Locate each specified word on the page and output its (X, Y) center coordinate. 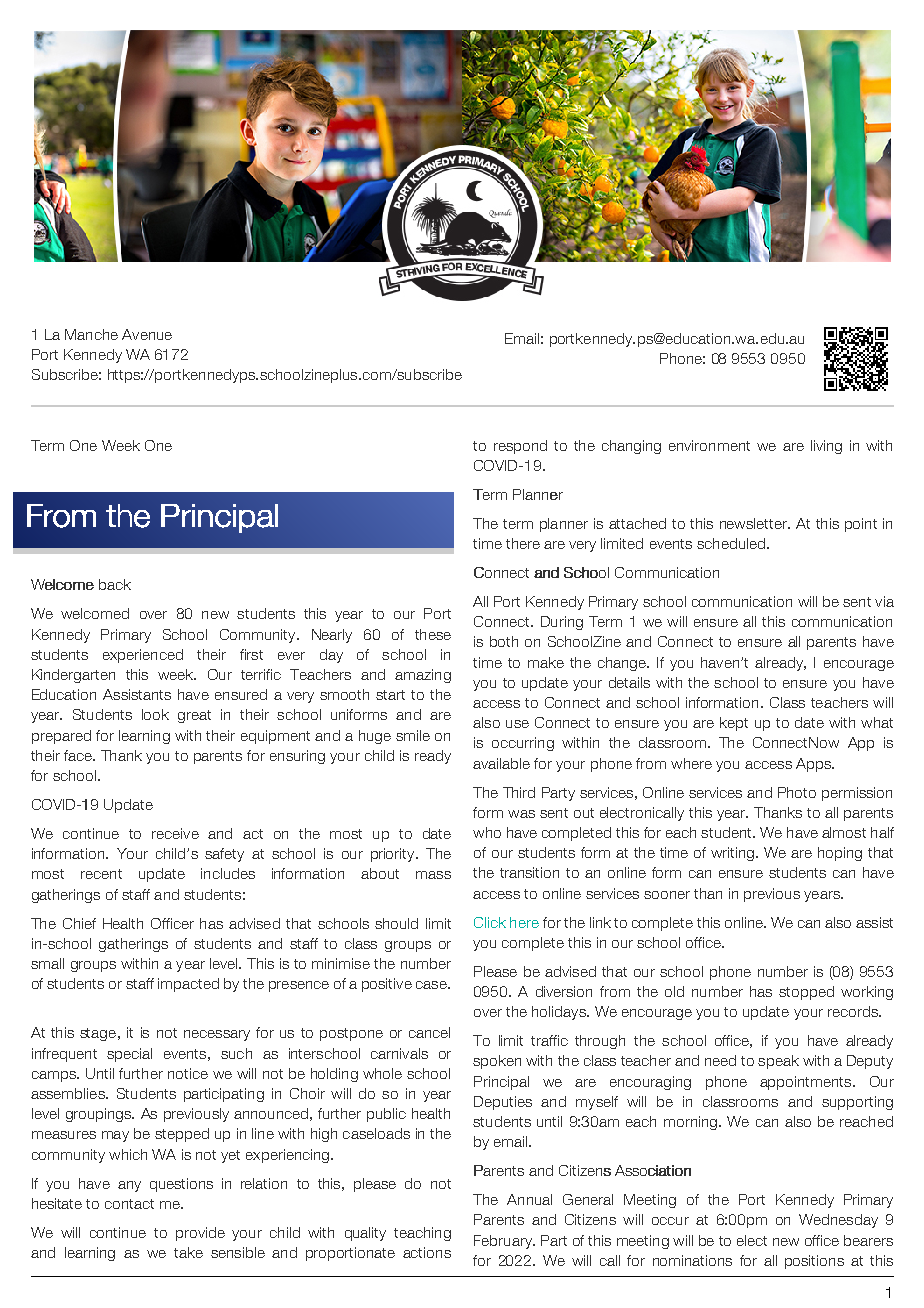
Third (519, 792)
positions (814, 1262)
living (826, 447)
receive (175, 833)
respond (520, 447)
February (504, 1242)
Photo (797, 792)
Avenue (147, 334)
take (188, 1252)
